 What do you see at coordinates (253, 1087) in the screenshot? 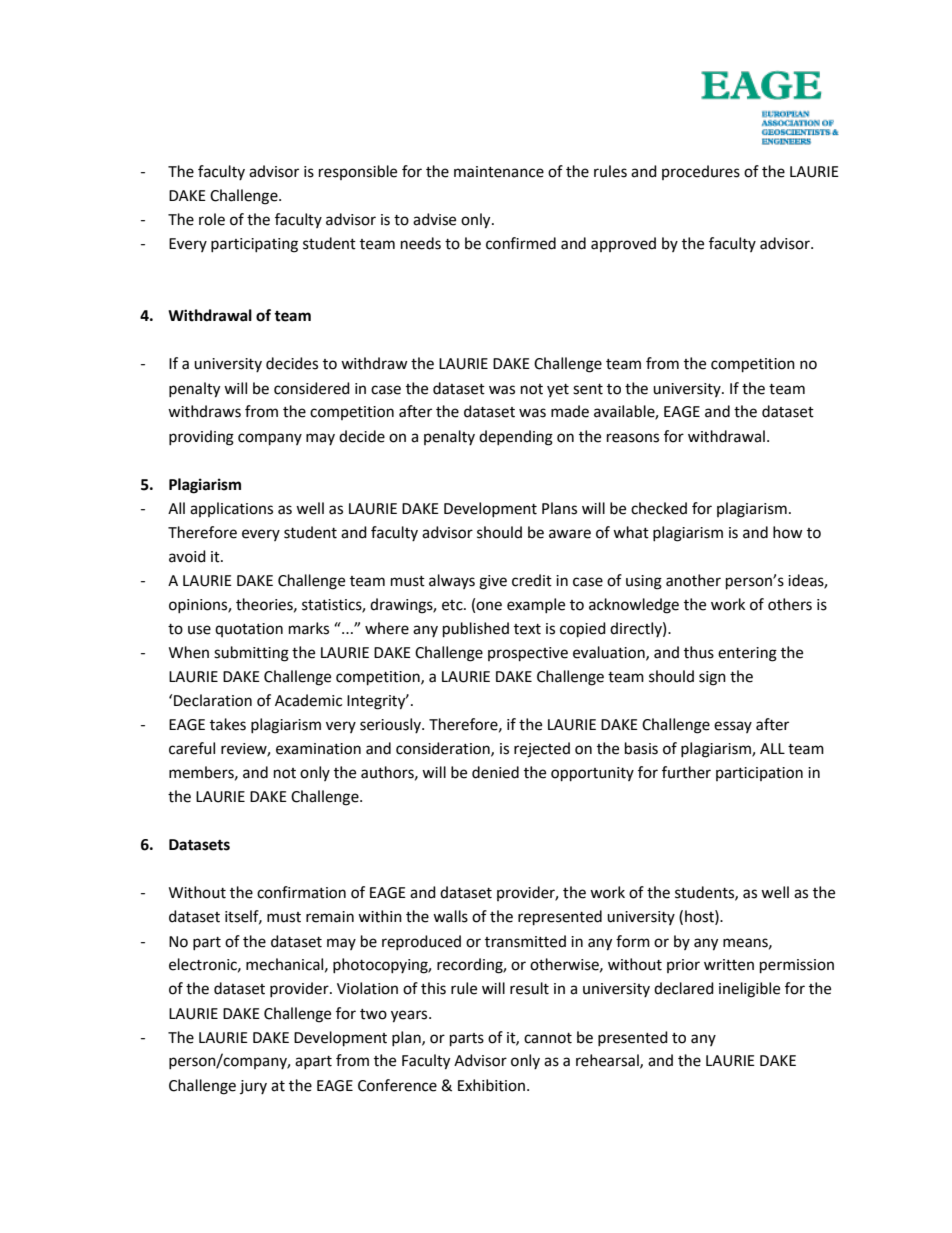
I see `jury` at bounding box center [253, 1087].
